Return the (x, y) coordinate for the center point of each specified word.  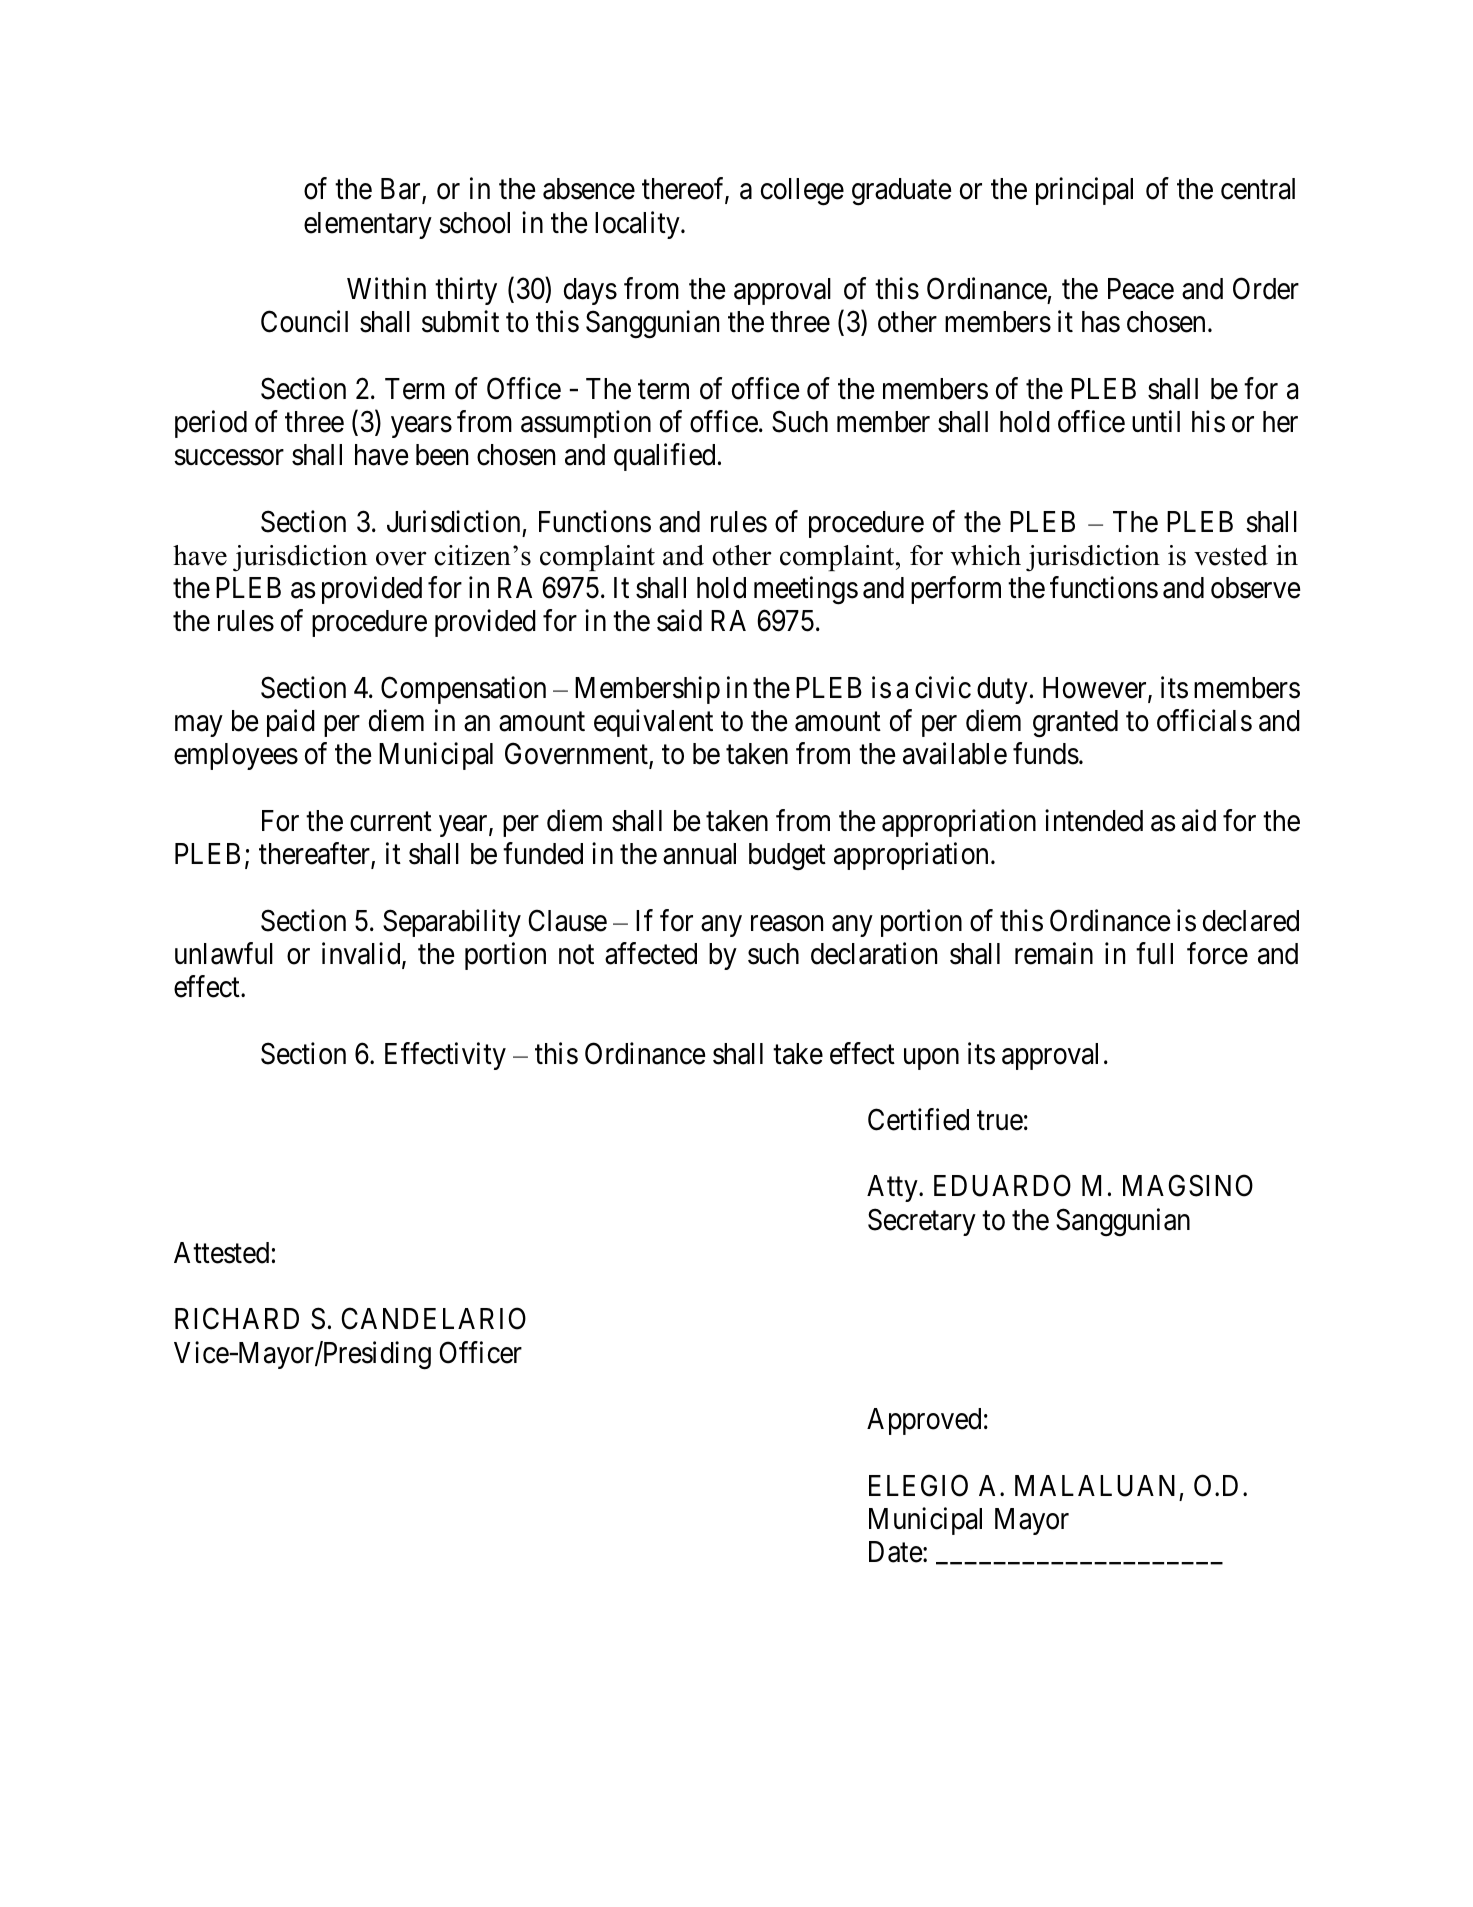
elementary (368, 225)
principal (1084, 191)
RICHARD (237, 1319)
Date (895, 1552)
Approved (924, 1421)
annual (699, 854)
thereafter (315, 854)
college (802, 192)
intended (1094, 820)
